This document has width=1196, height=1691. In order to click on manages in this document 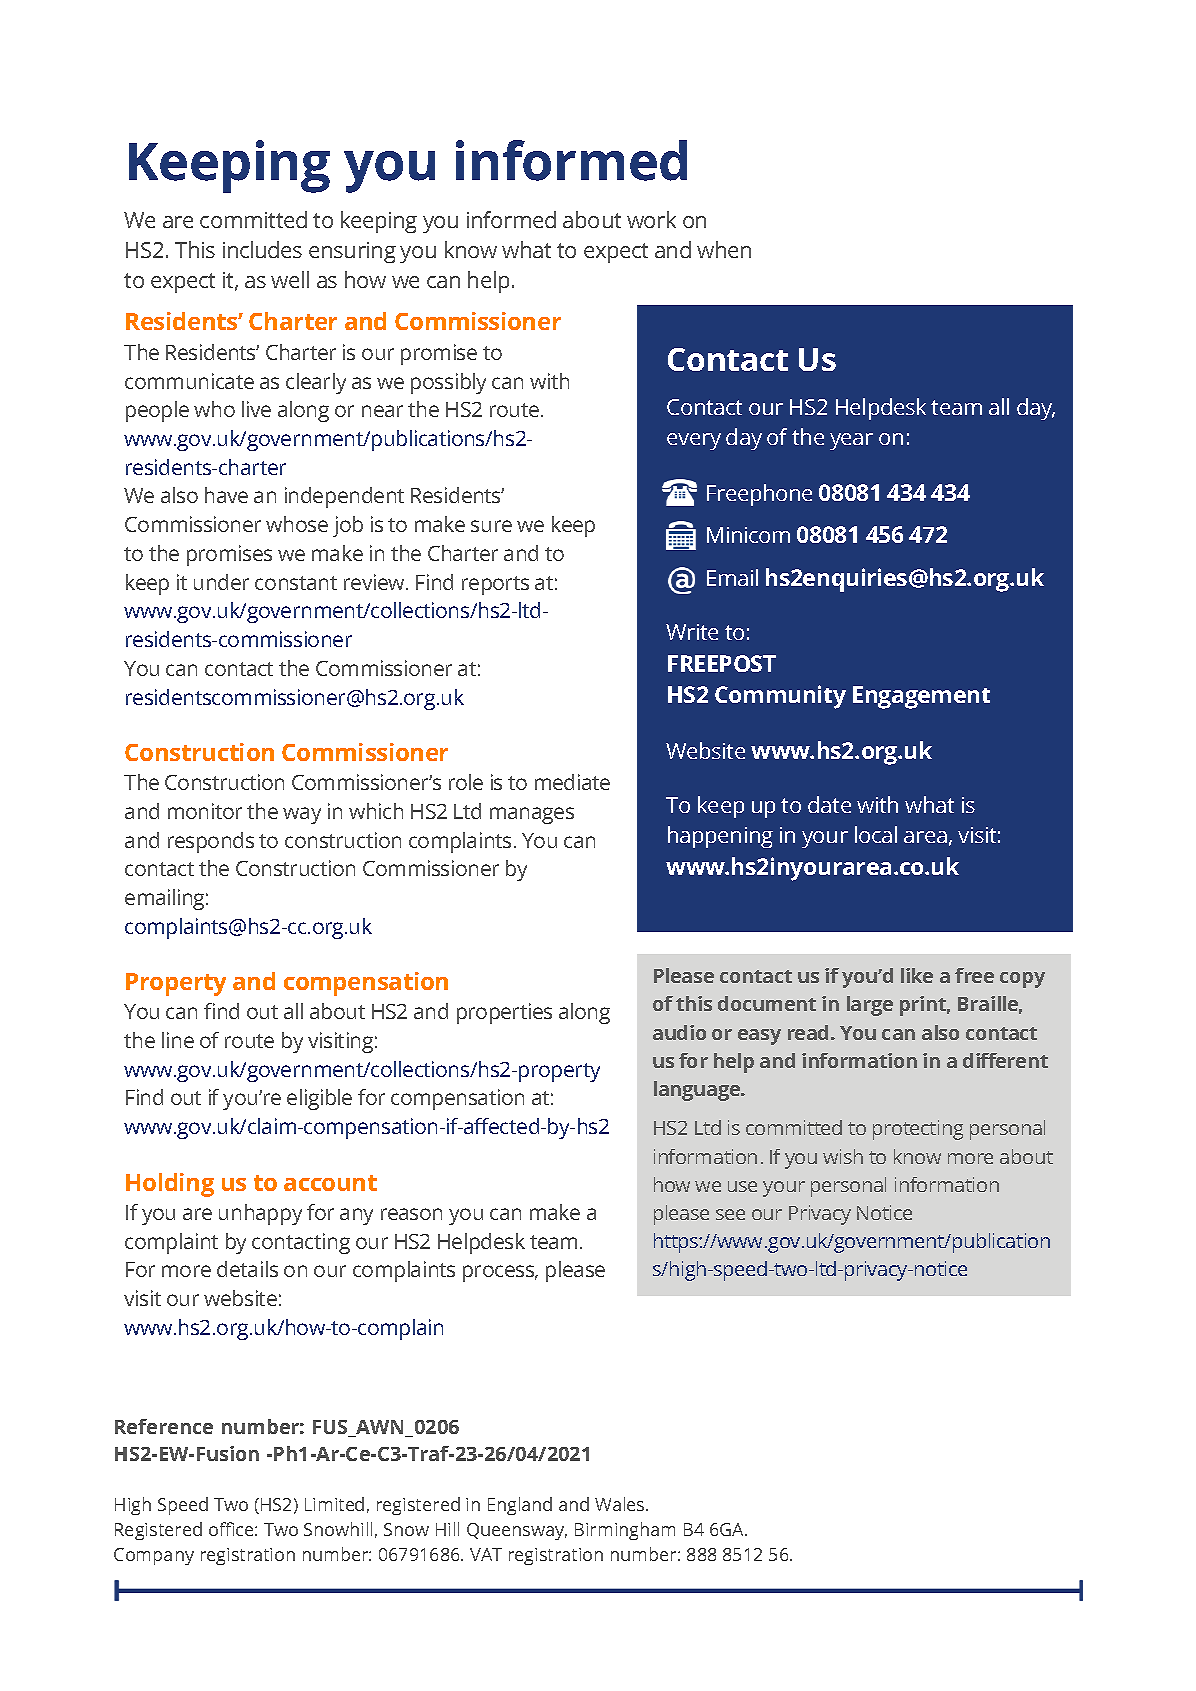, I will do `click(532, 815)`.
